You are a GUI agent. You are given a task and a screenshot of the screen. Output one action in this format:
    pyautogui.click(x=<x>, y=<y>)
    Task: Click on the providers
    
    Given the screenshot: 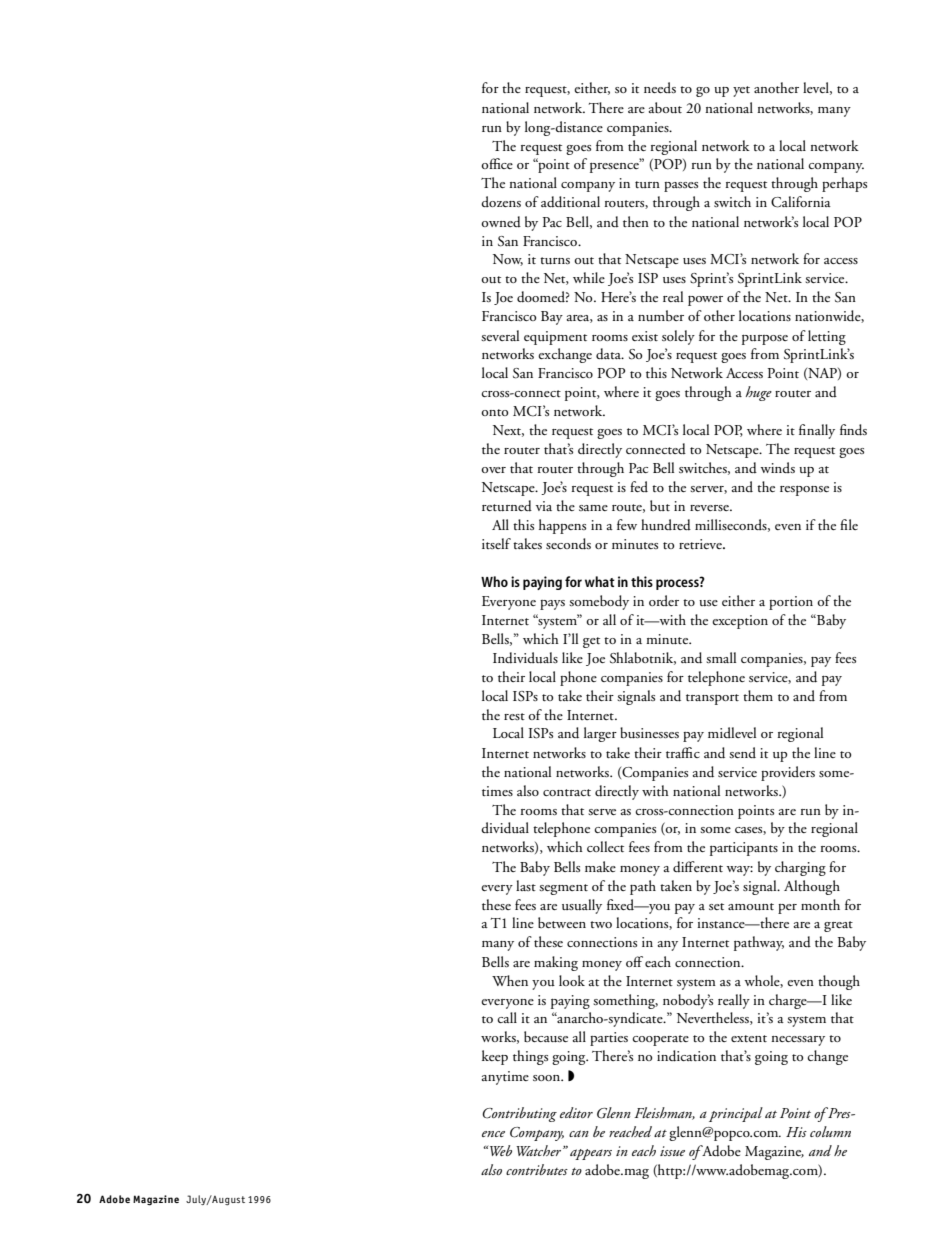 What is the action you would take?
    pyautogui.click(x=788, y=773)
